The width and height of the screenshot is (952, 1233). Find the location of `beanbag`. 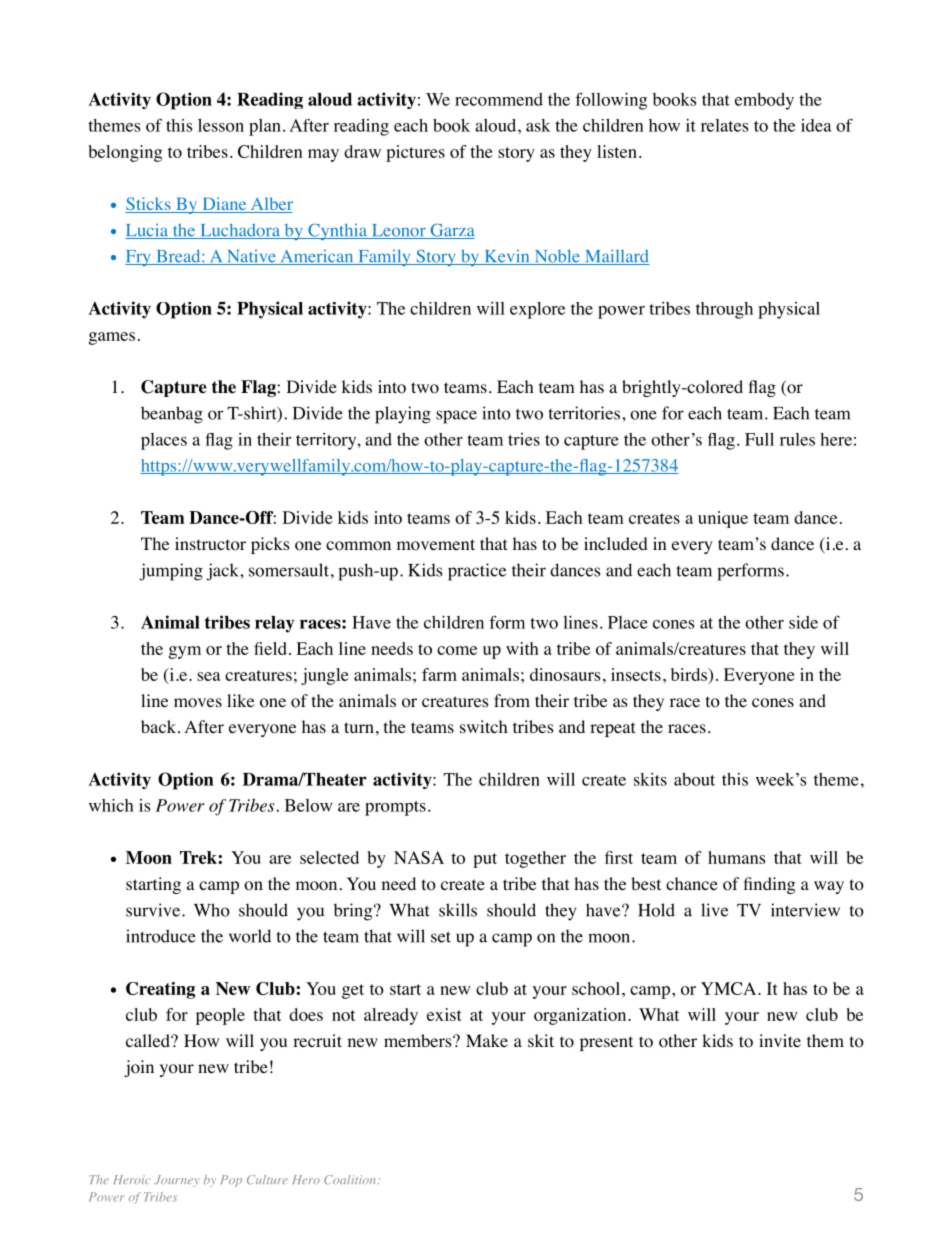

beanbag is located at coordinates (172, 415).
